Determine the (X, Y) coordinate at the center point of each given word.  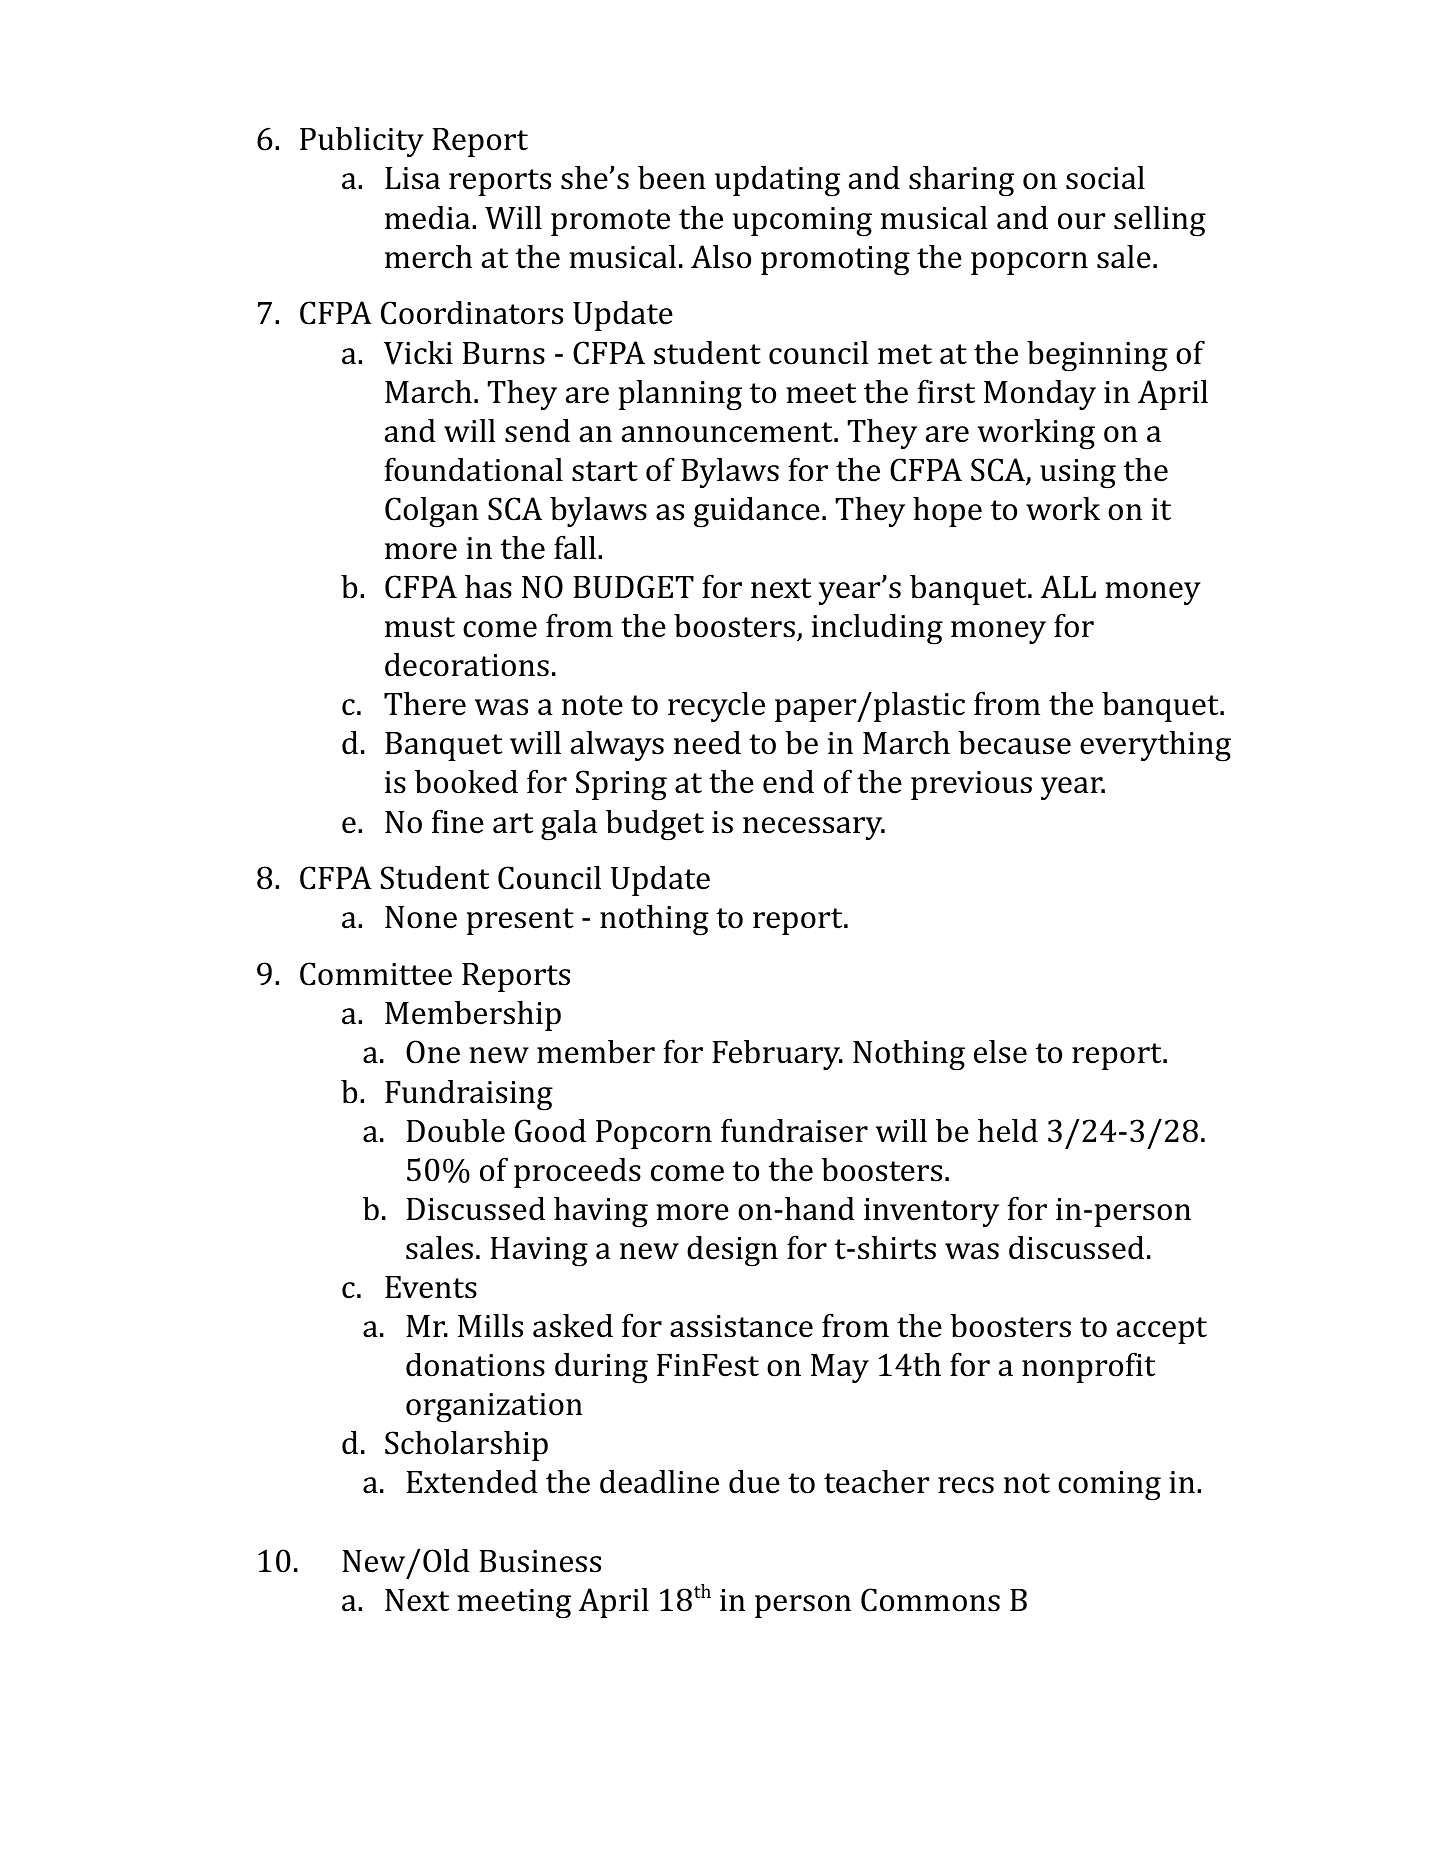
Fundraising (469, 1095)
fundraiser (794, 1130)
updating (777, 181)
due (754, 1482)
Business (540, 1561)
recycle (716, 707)
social (1105, 178)
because (1015, 743)
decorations (467, 665)
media (429, 218)
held (1008, 1131)
